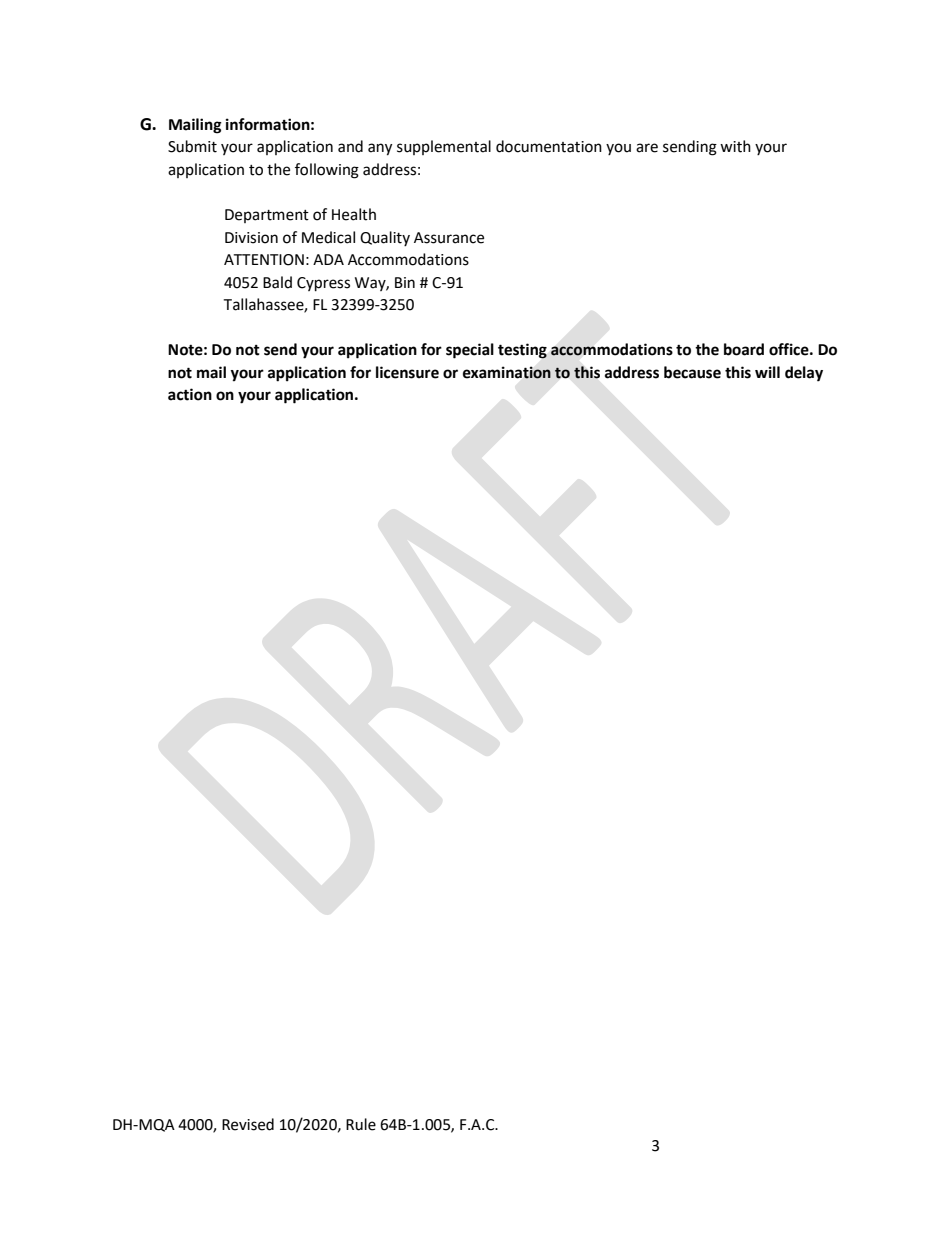 The height and width of the screenshot is (1233, 952). I want to click on with, so click(735, 146).
